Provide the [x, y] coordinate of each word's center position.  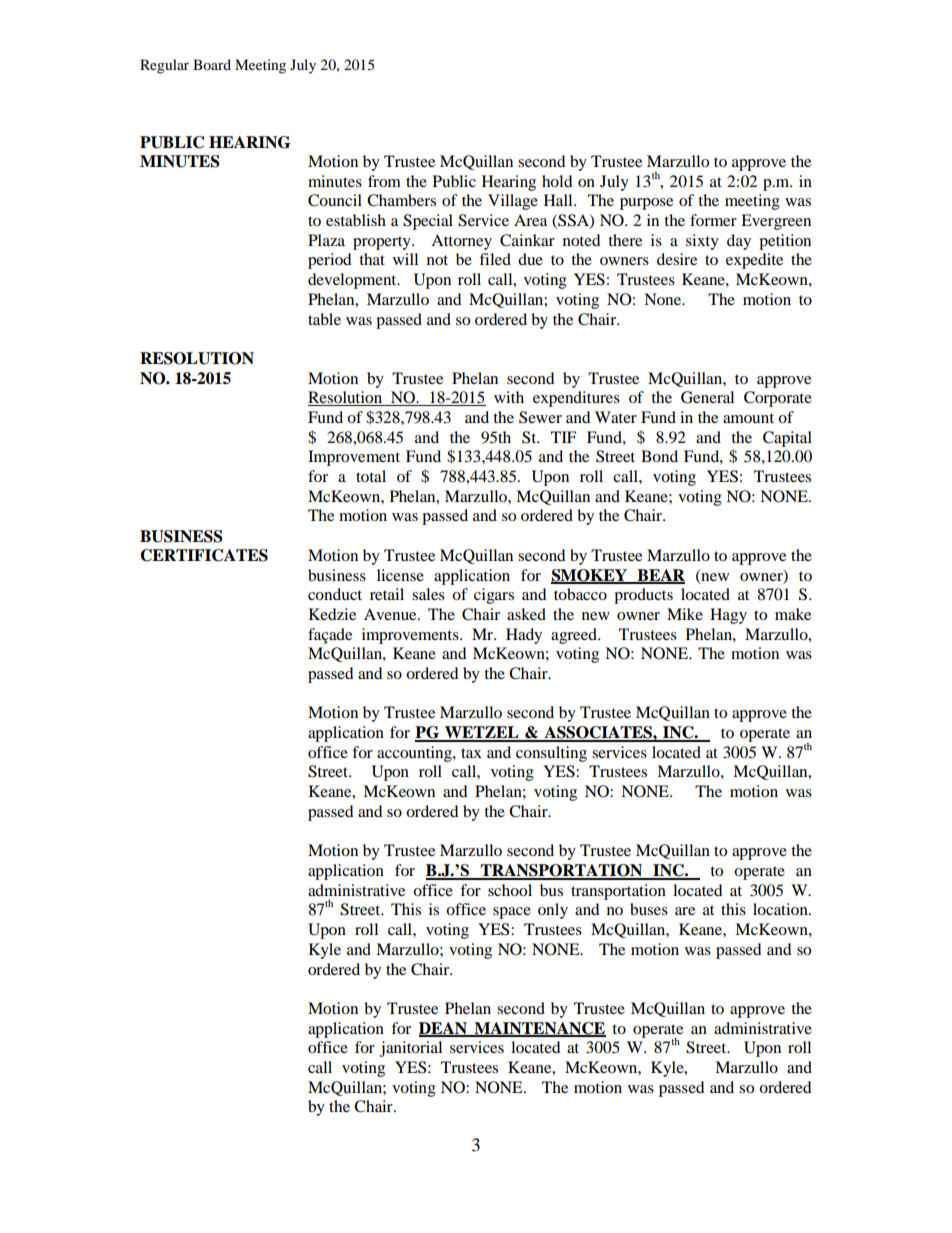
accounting [415, 754]
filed [495, 259]
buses [649, 909]
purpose [646, 204]
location [781, 909]
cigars [494, 596]
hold [557, 181]
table [324, 319]
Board [212, 64]
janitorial [411, 1049]
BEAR [660, 576]
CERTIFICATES [204, 555]
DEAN [444, 1029]
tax [471, 753]
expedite [754, 261]
